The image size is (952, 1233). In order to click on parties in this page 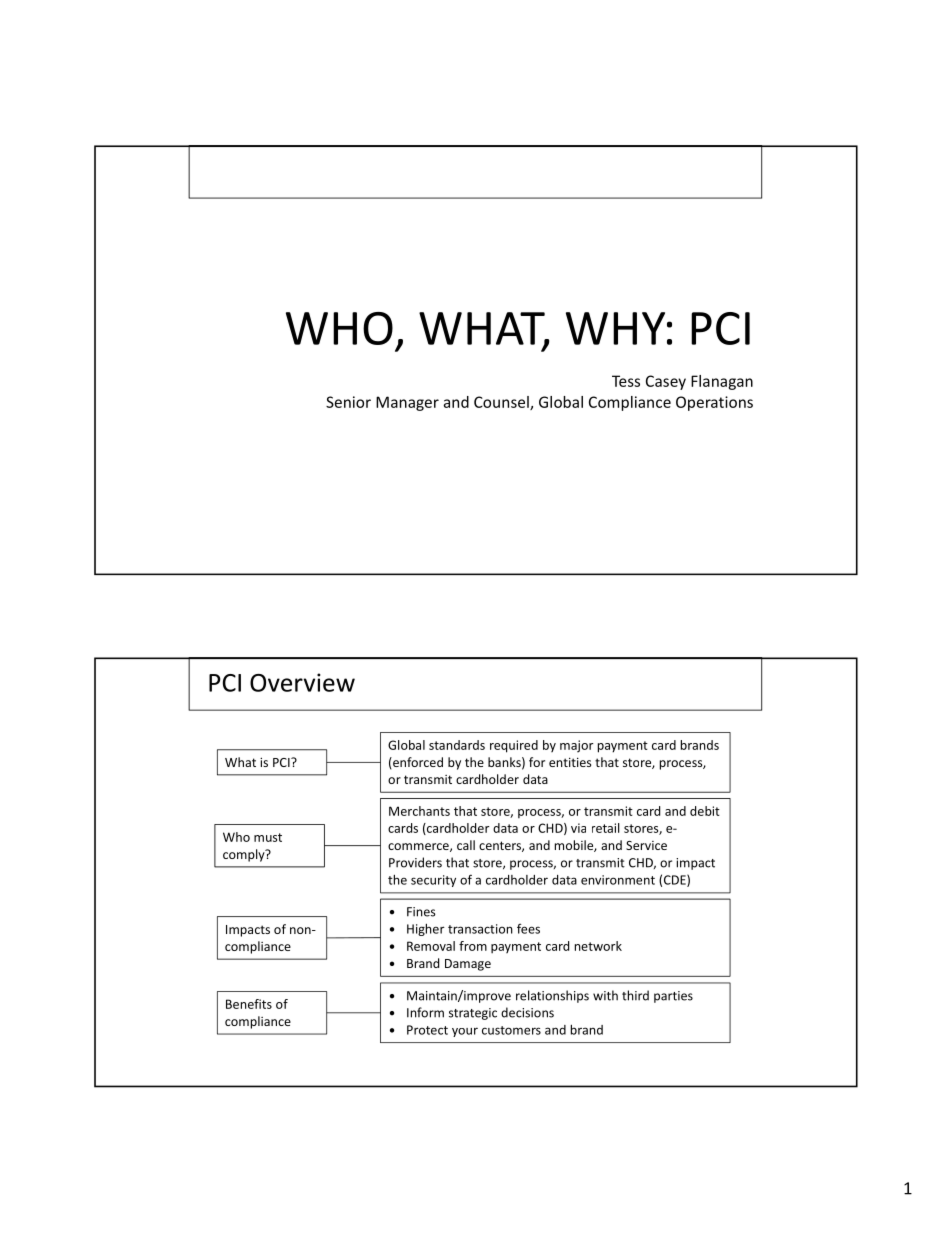, I will do `click(673, 997)`.
